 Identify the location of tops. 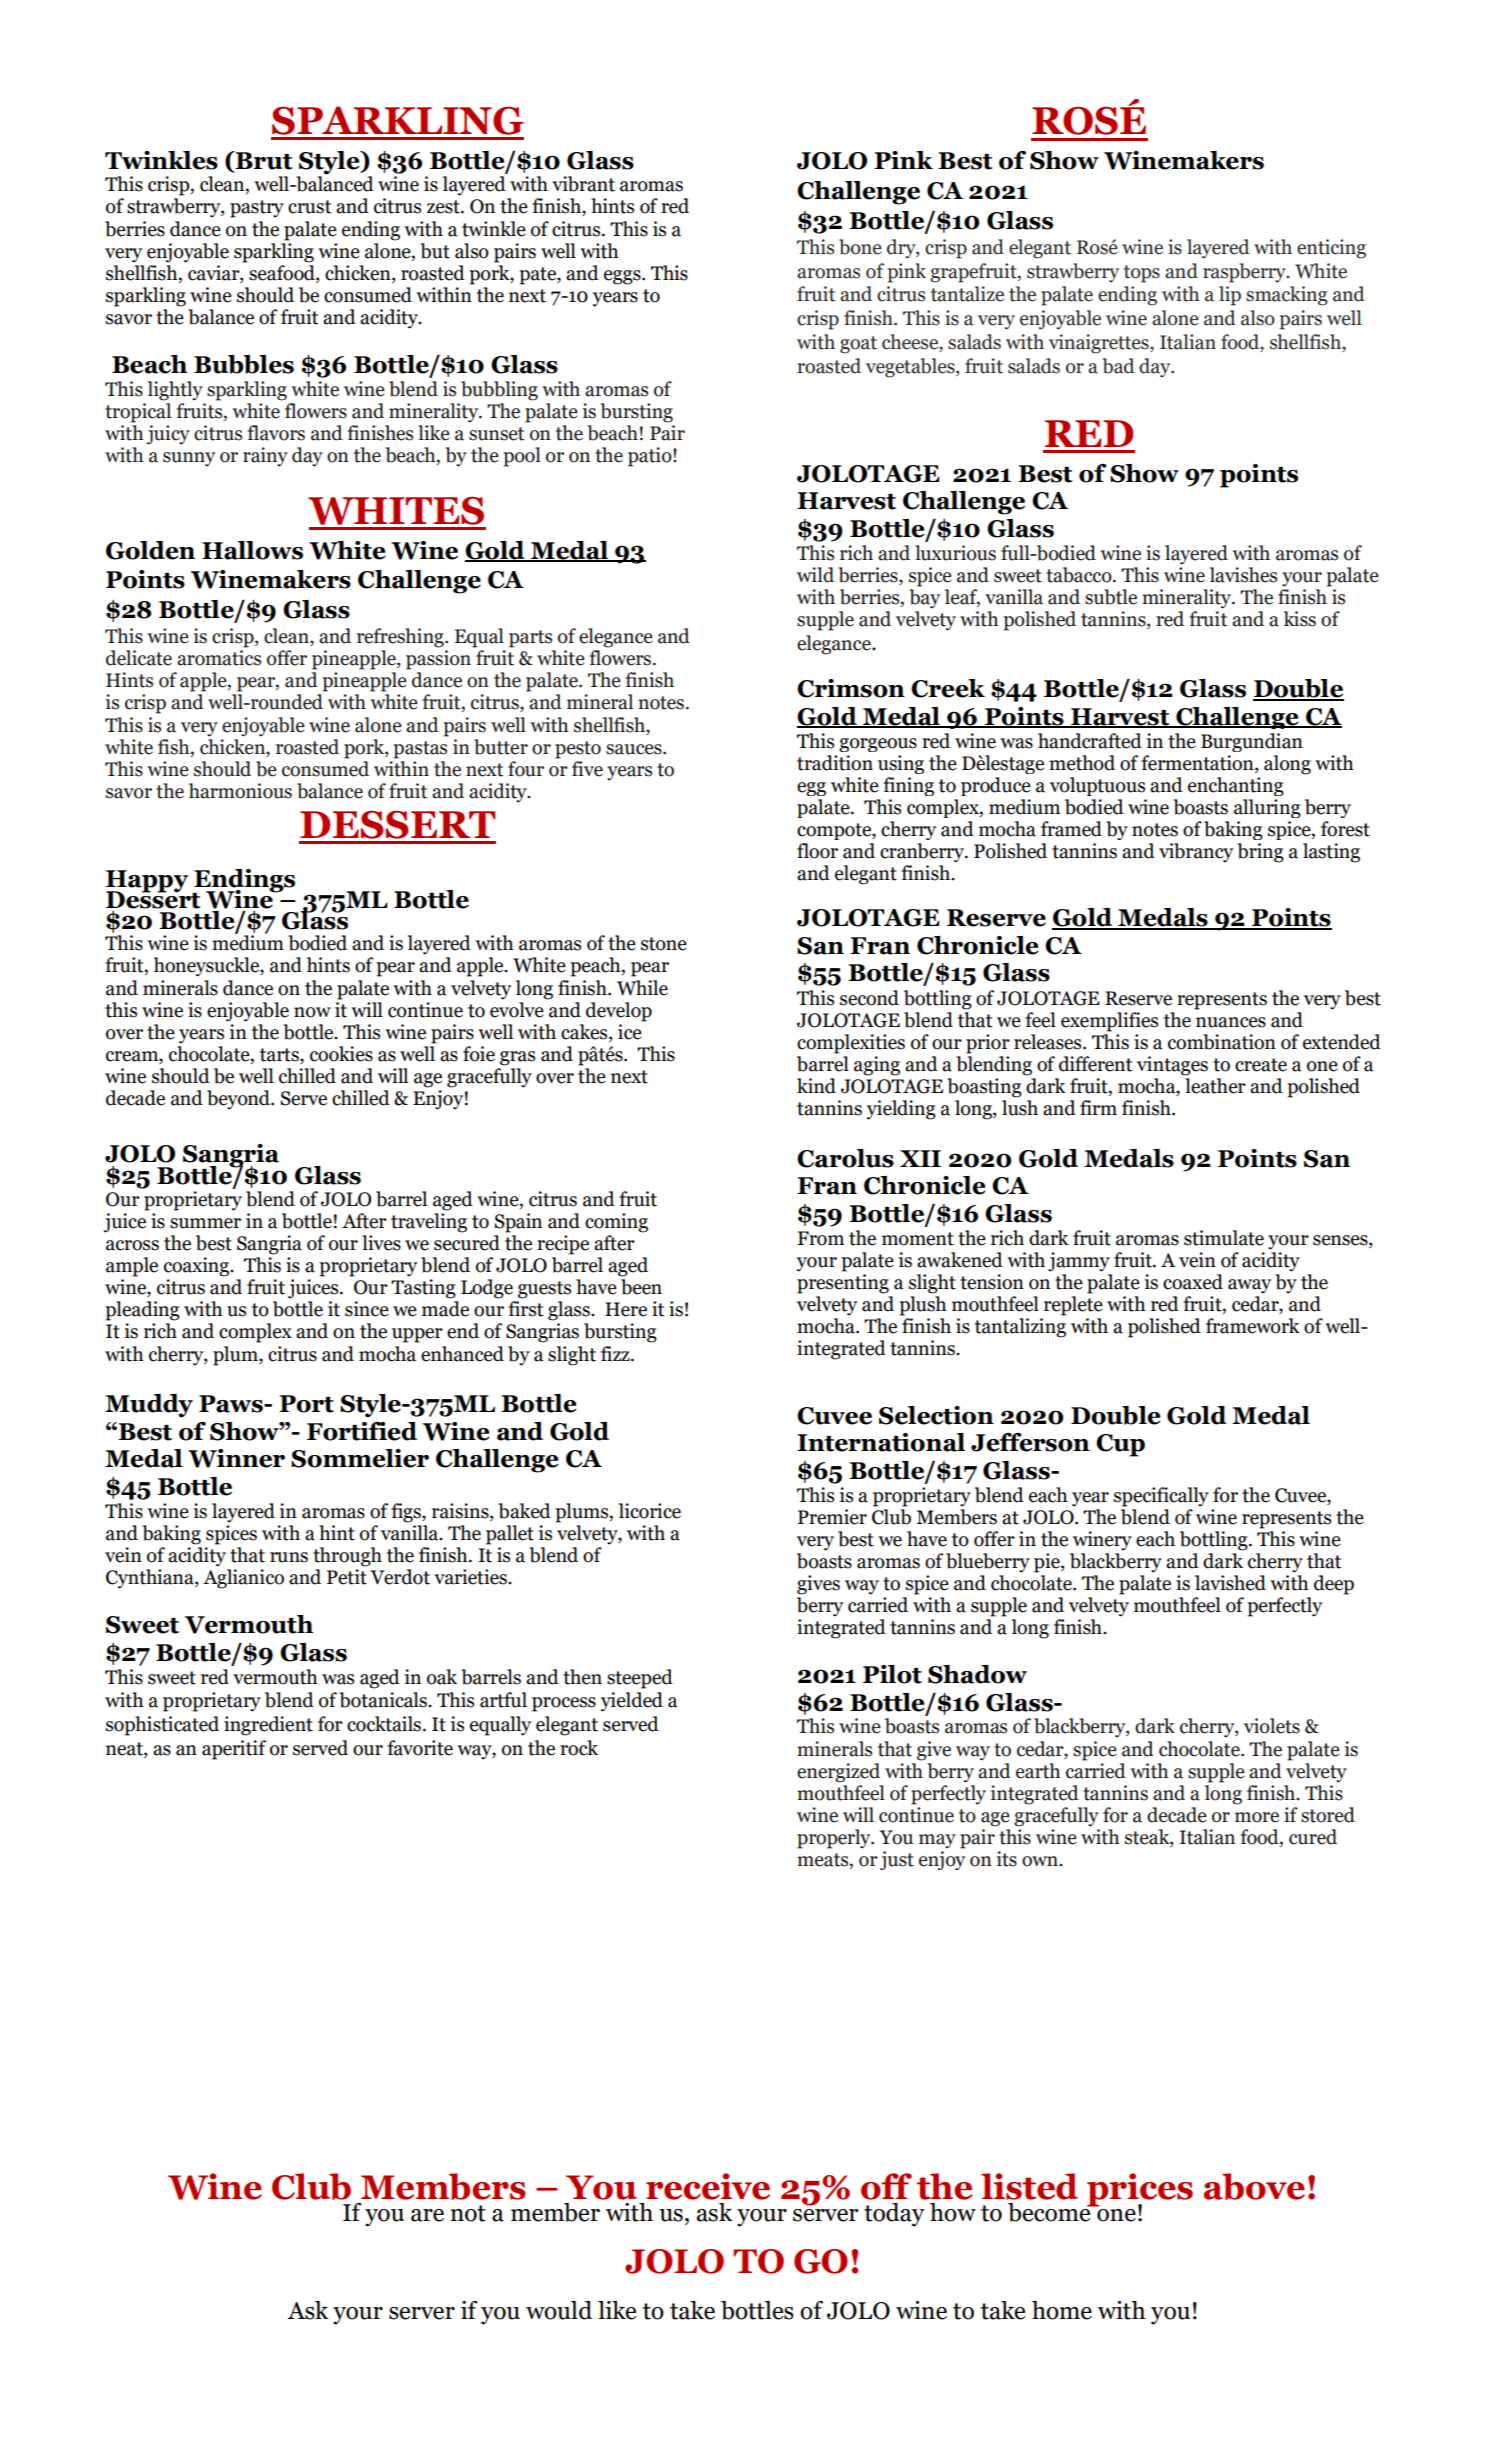
(1142, 274).
